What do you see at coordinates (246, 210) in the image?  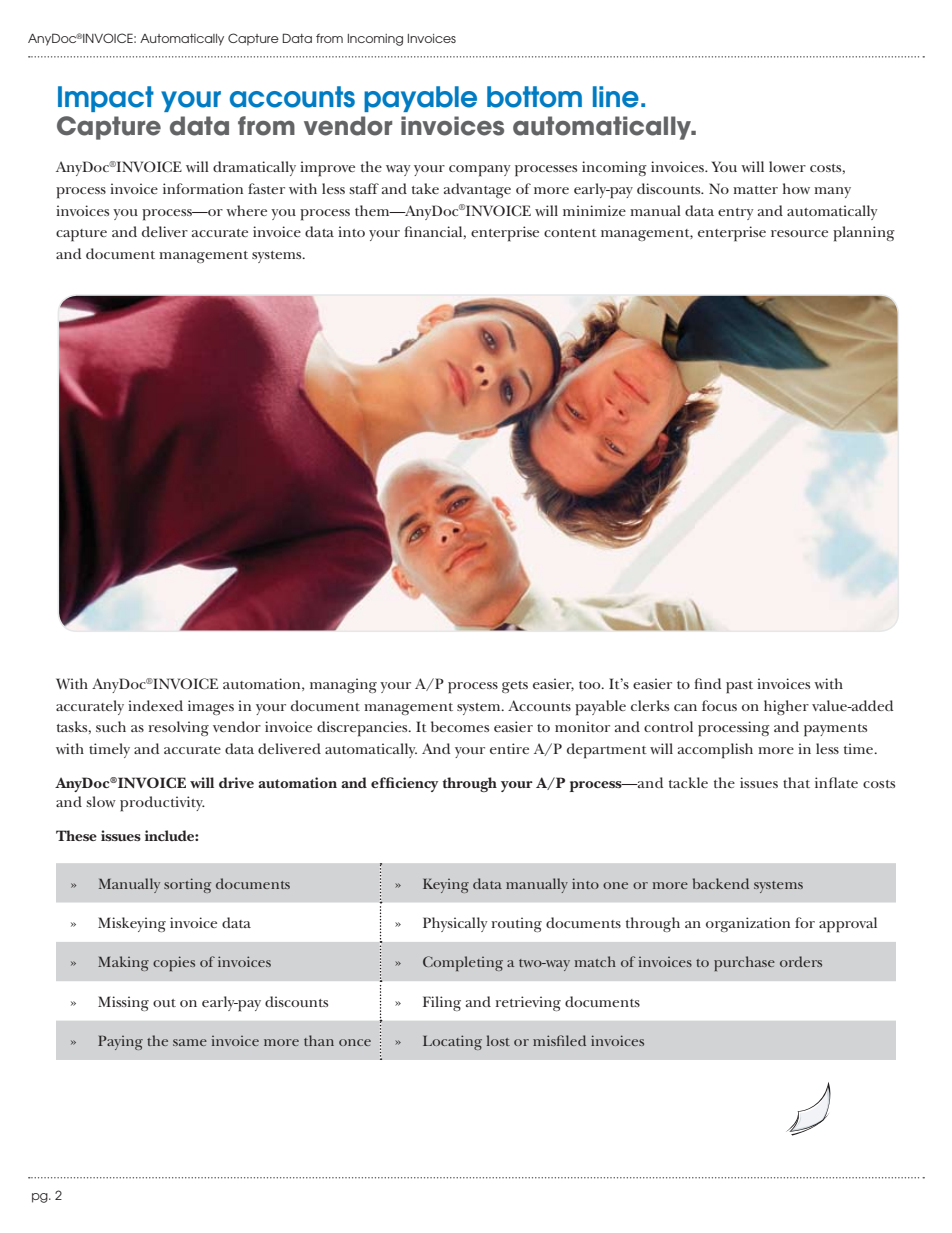 I see `where` at bounding box center [246, 210].
